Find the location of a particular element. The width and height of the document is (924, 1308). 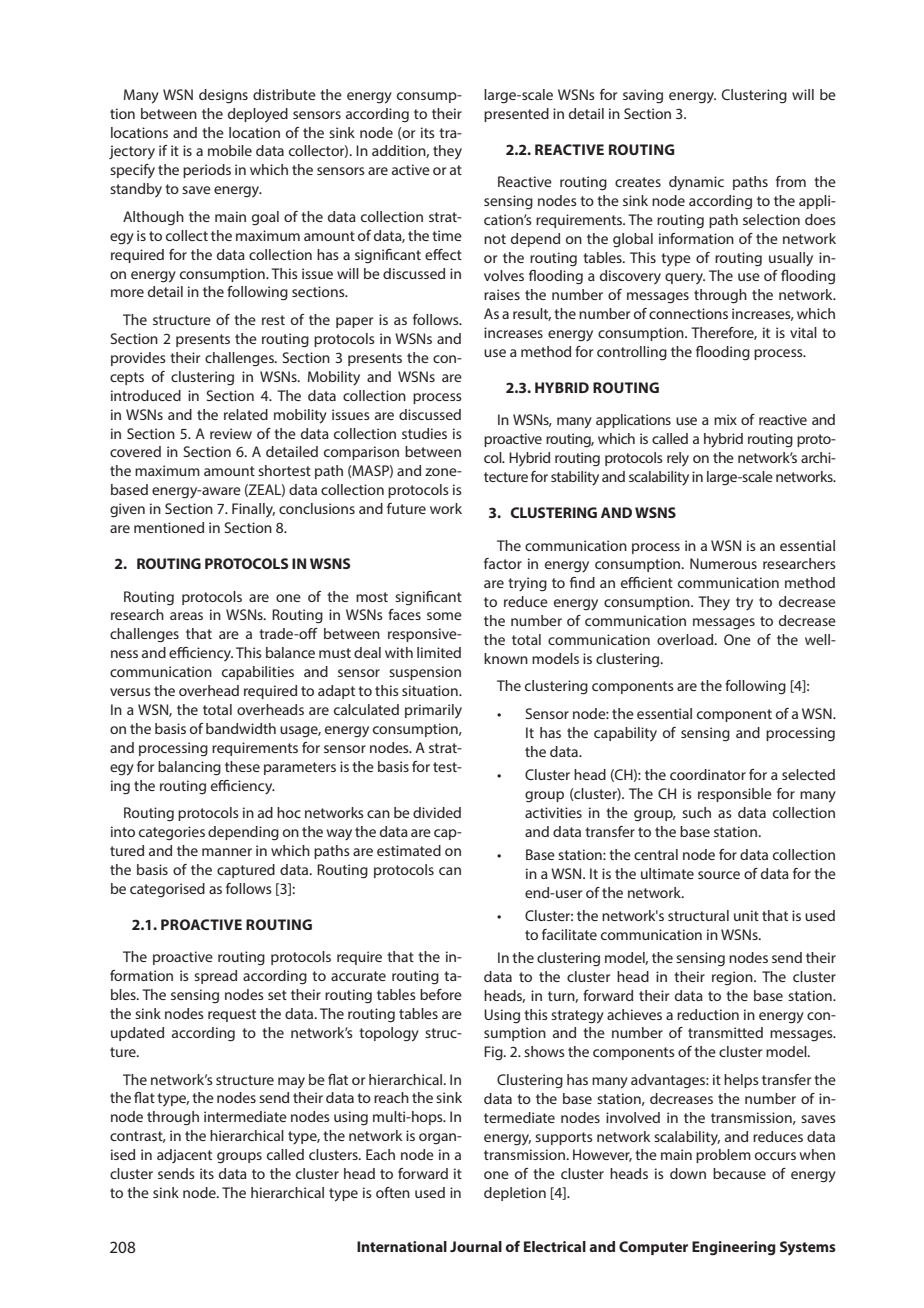

limited is located at coordinates (439, 652).
